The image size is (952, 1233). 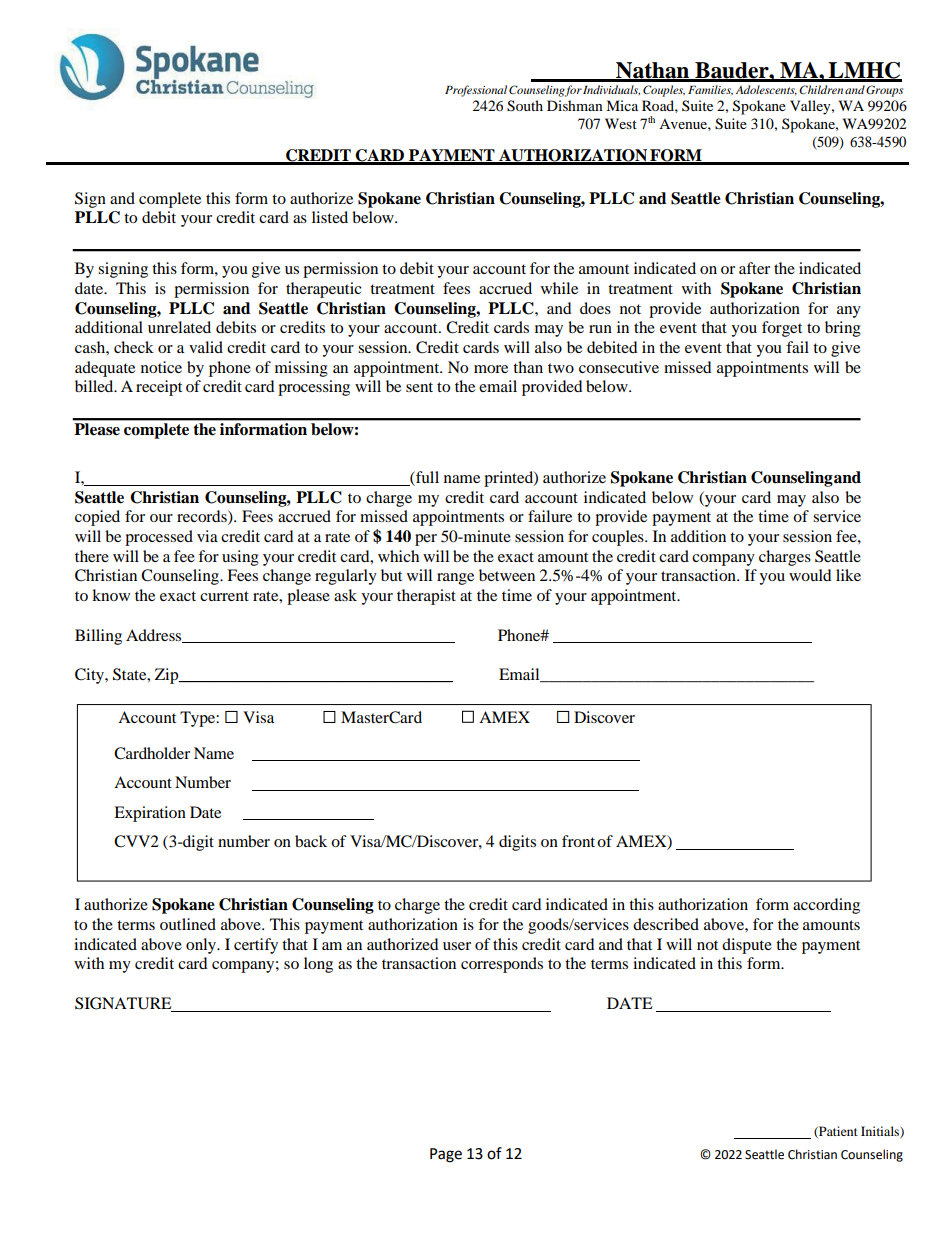 What do you see at coordinates (578, 841) in the screenshot?
I see `front` at bounding box center [578, 841].
